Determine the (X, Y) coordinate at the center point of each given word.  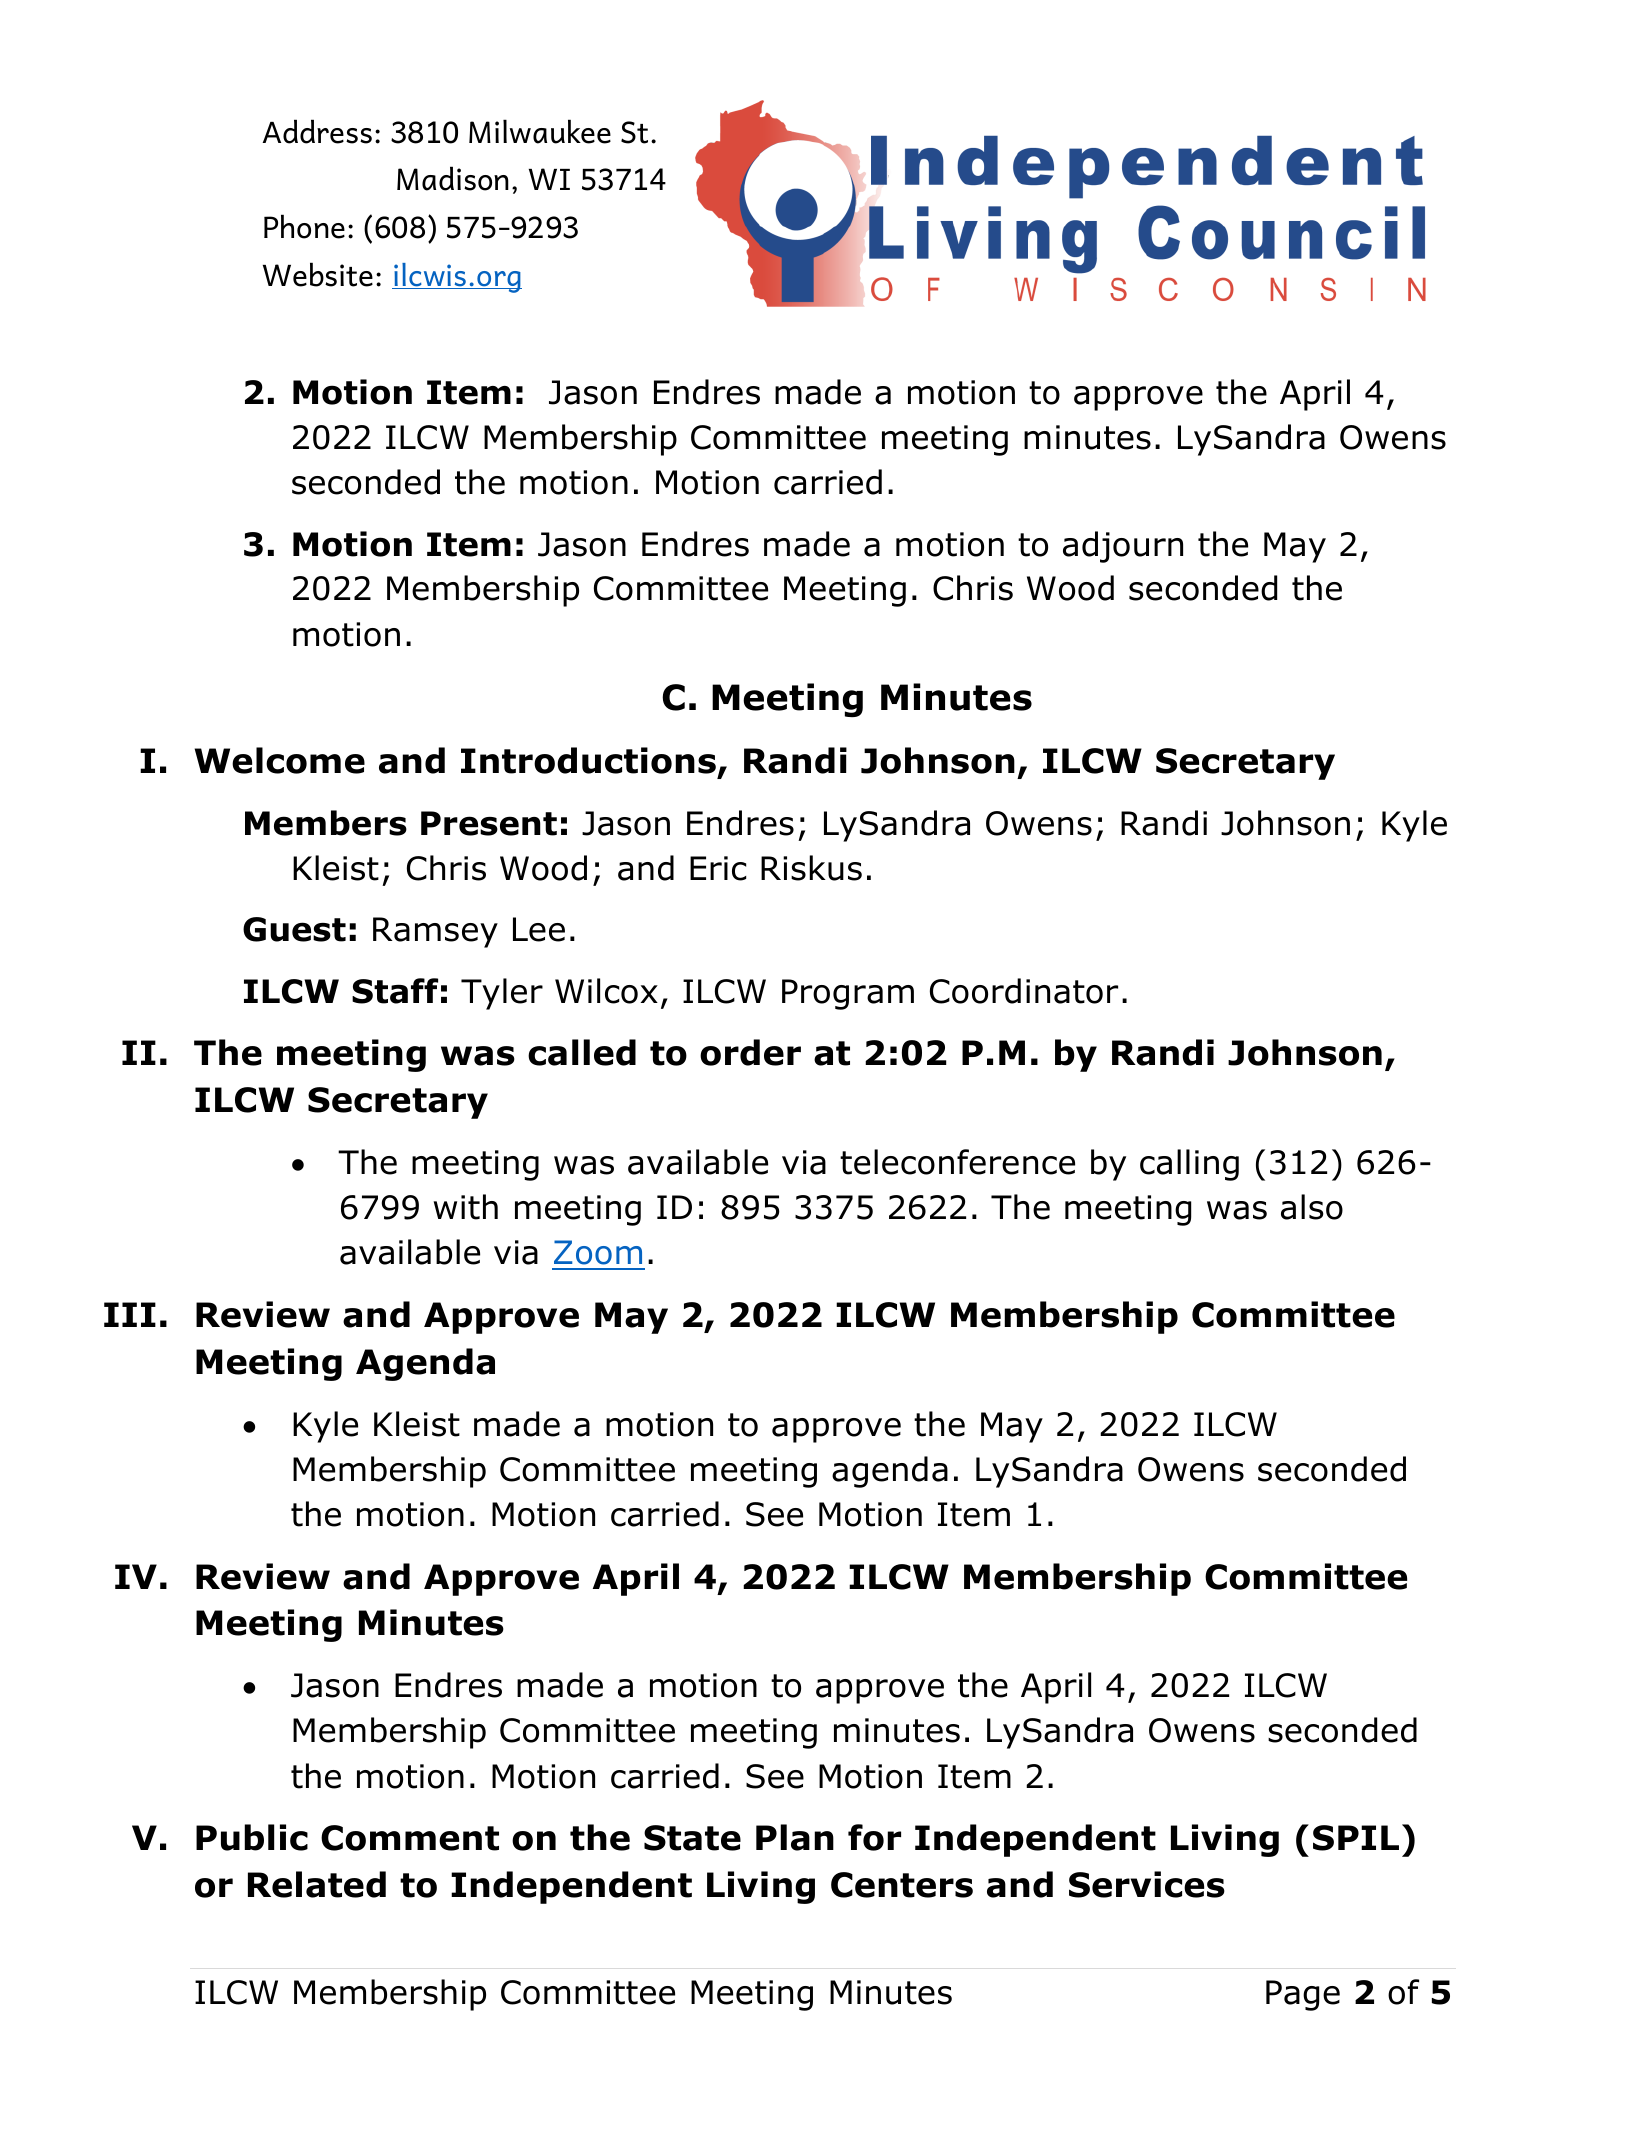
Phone (304, 226)
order (750, 1052)
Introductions (588, 760)
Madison (453, 178)
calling (1189, 1165)
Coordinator (1024, 991)
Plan (795, 1837)
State (692, 1838)
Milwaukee (540, 131)
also (1312, 1207)
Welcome (280, 760)
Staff (395, 991)
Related (317, 1884)
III (130, 1314)
